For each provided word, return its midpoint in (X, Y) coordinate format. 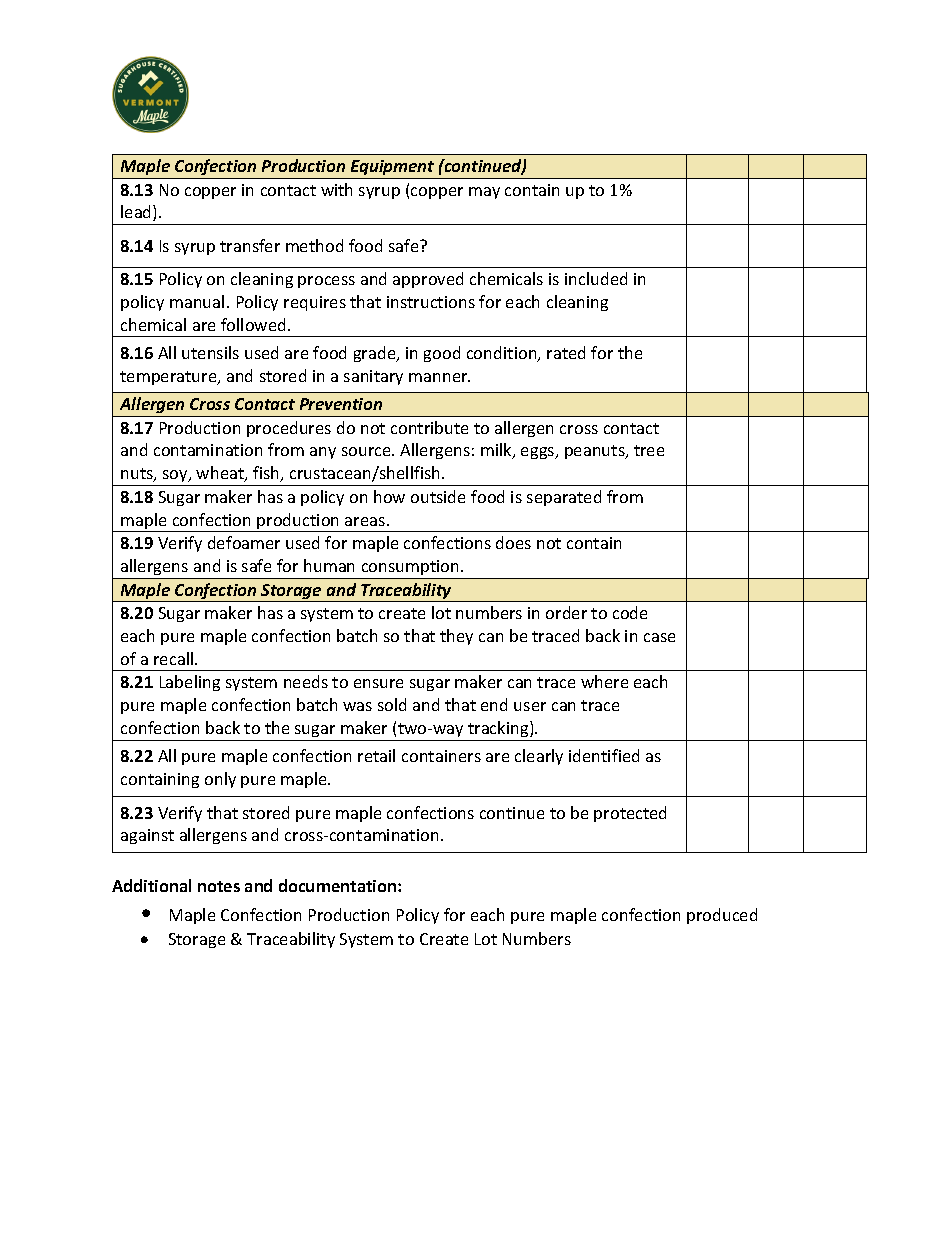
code (630, 612)
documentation (339, 885)
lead (137, 213)
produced (722, 916)
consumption (412, 567)
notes (219, 886)
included (596, 278)
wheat (221, 474)
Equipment (392, 167)
